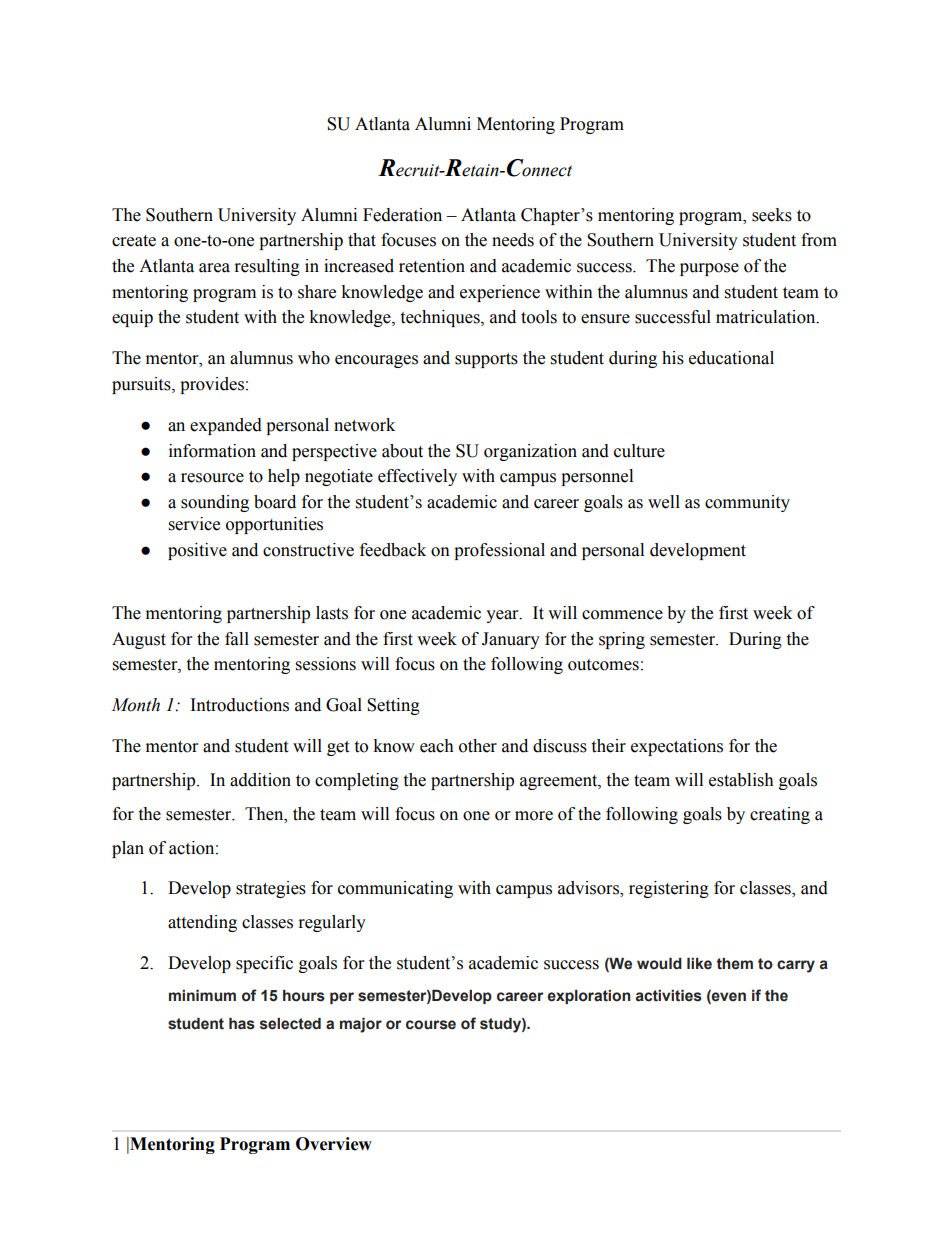 The width and height of the document is (952, 1233). I want to click on creating, so click(780, 815).
